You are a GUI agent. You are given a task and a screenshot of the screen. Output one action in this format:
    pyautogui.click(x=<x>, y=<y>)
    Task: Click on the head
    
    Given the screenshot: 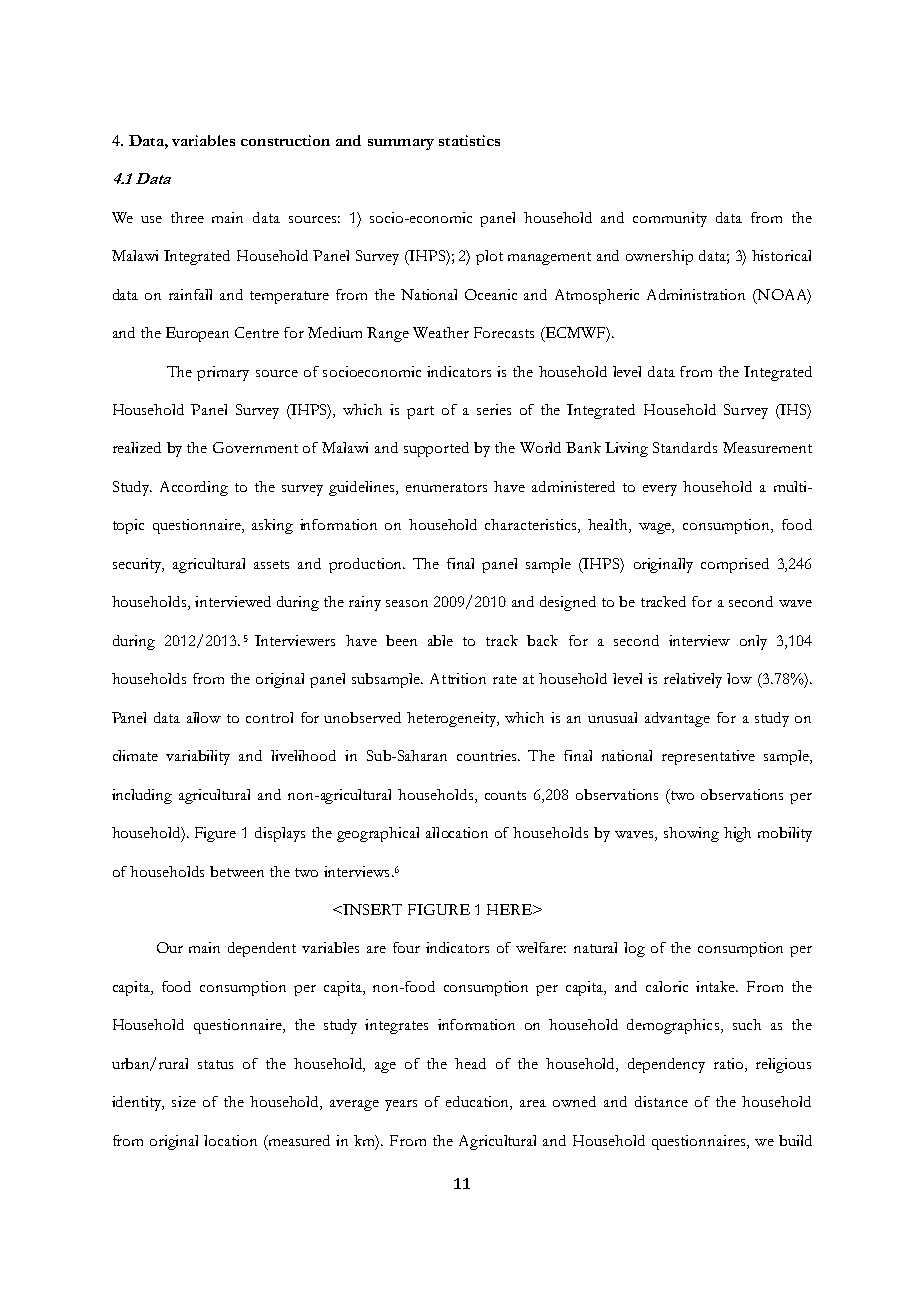 What is the action you would take?
    pyautogui.click(x=470, y=1063)
